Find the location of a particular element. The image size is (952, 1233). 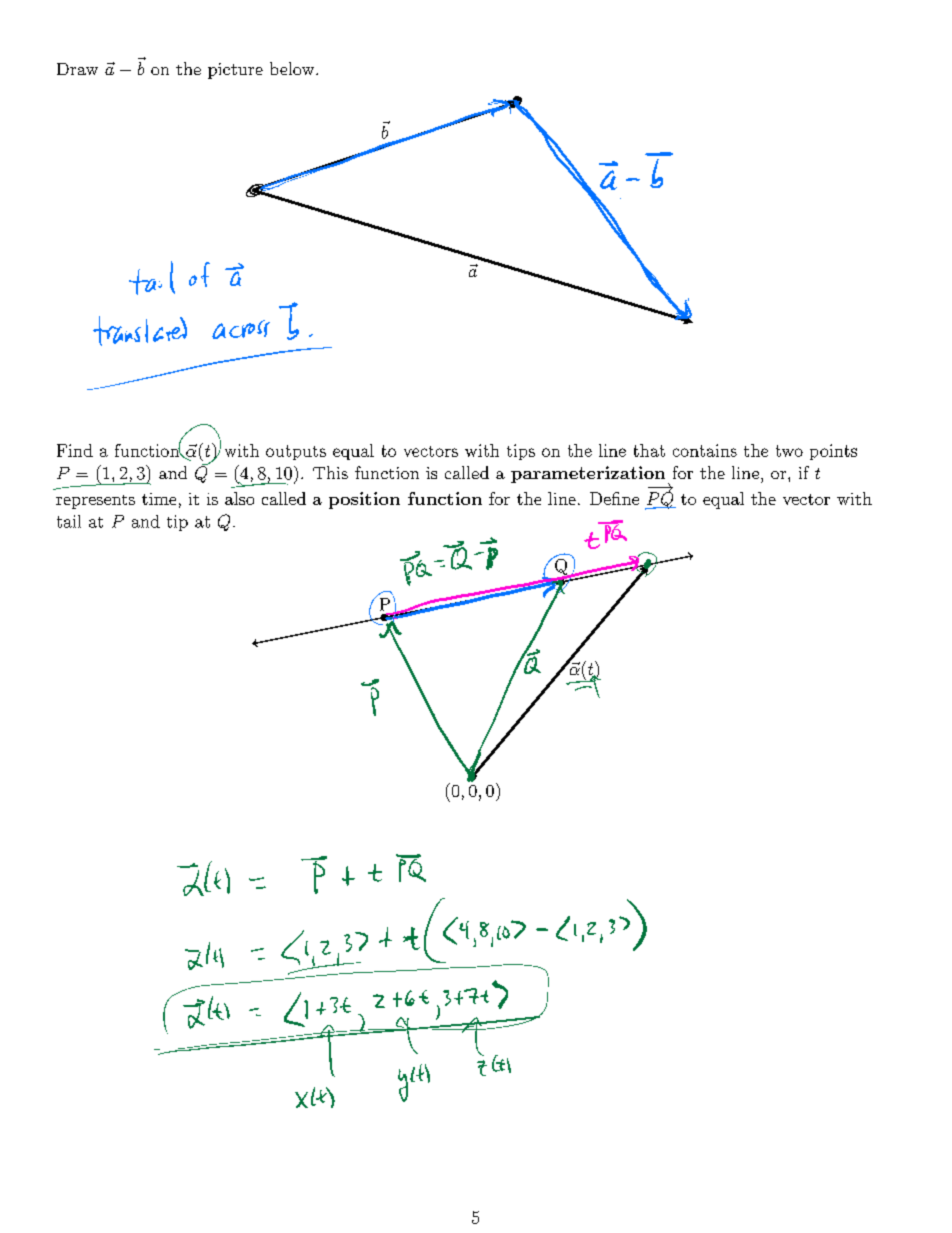

tips is located at coordinates (521, 452).
